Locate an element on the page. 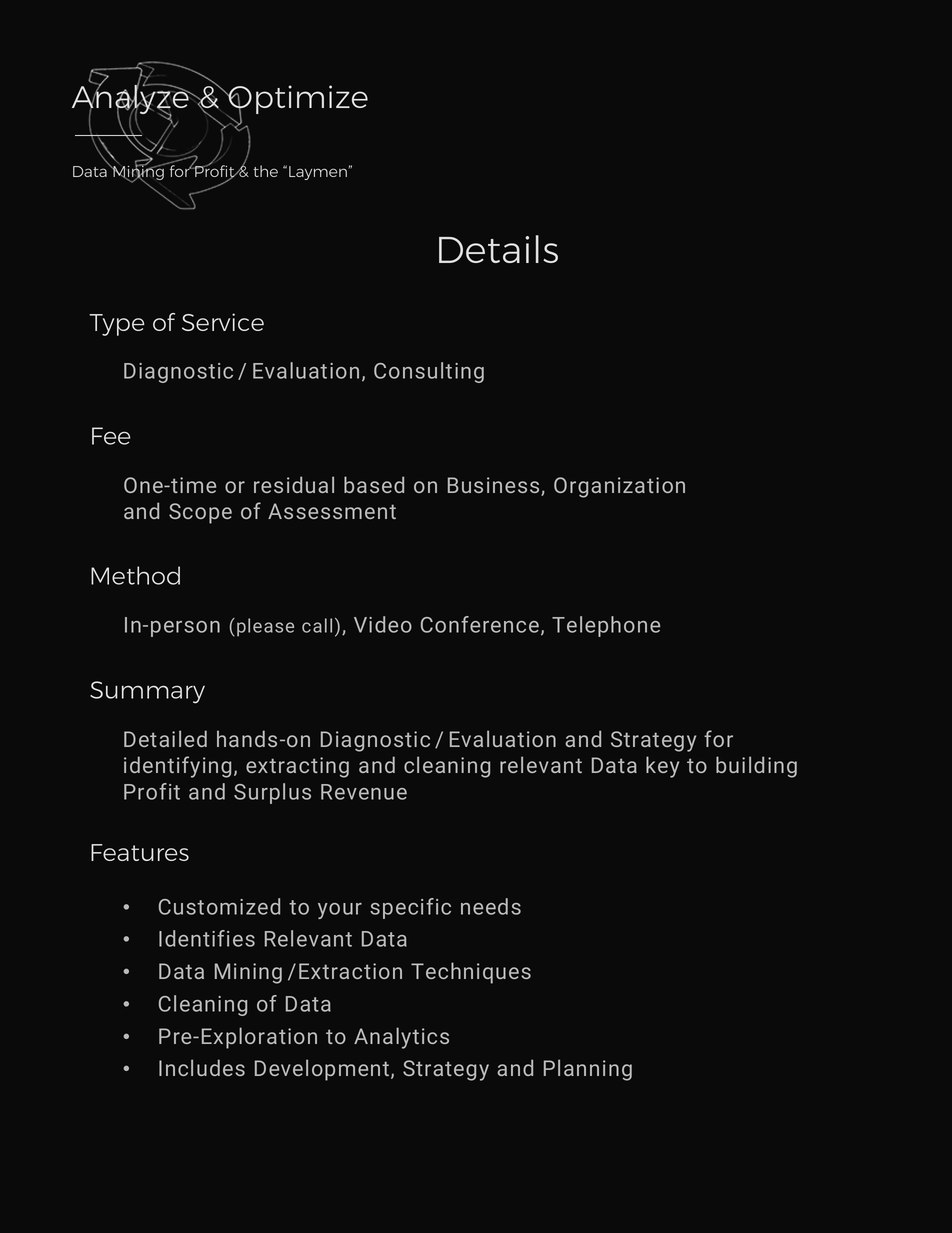  Revenue is located at coordinates (364, 792).
